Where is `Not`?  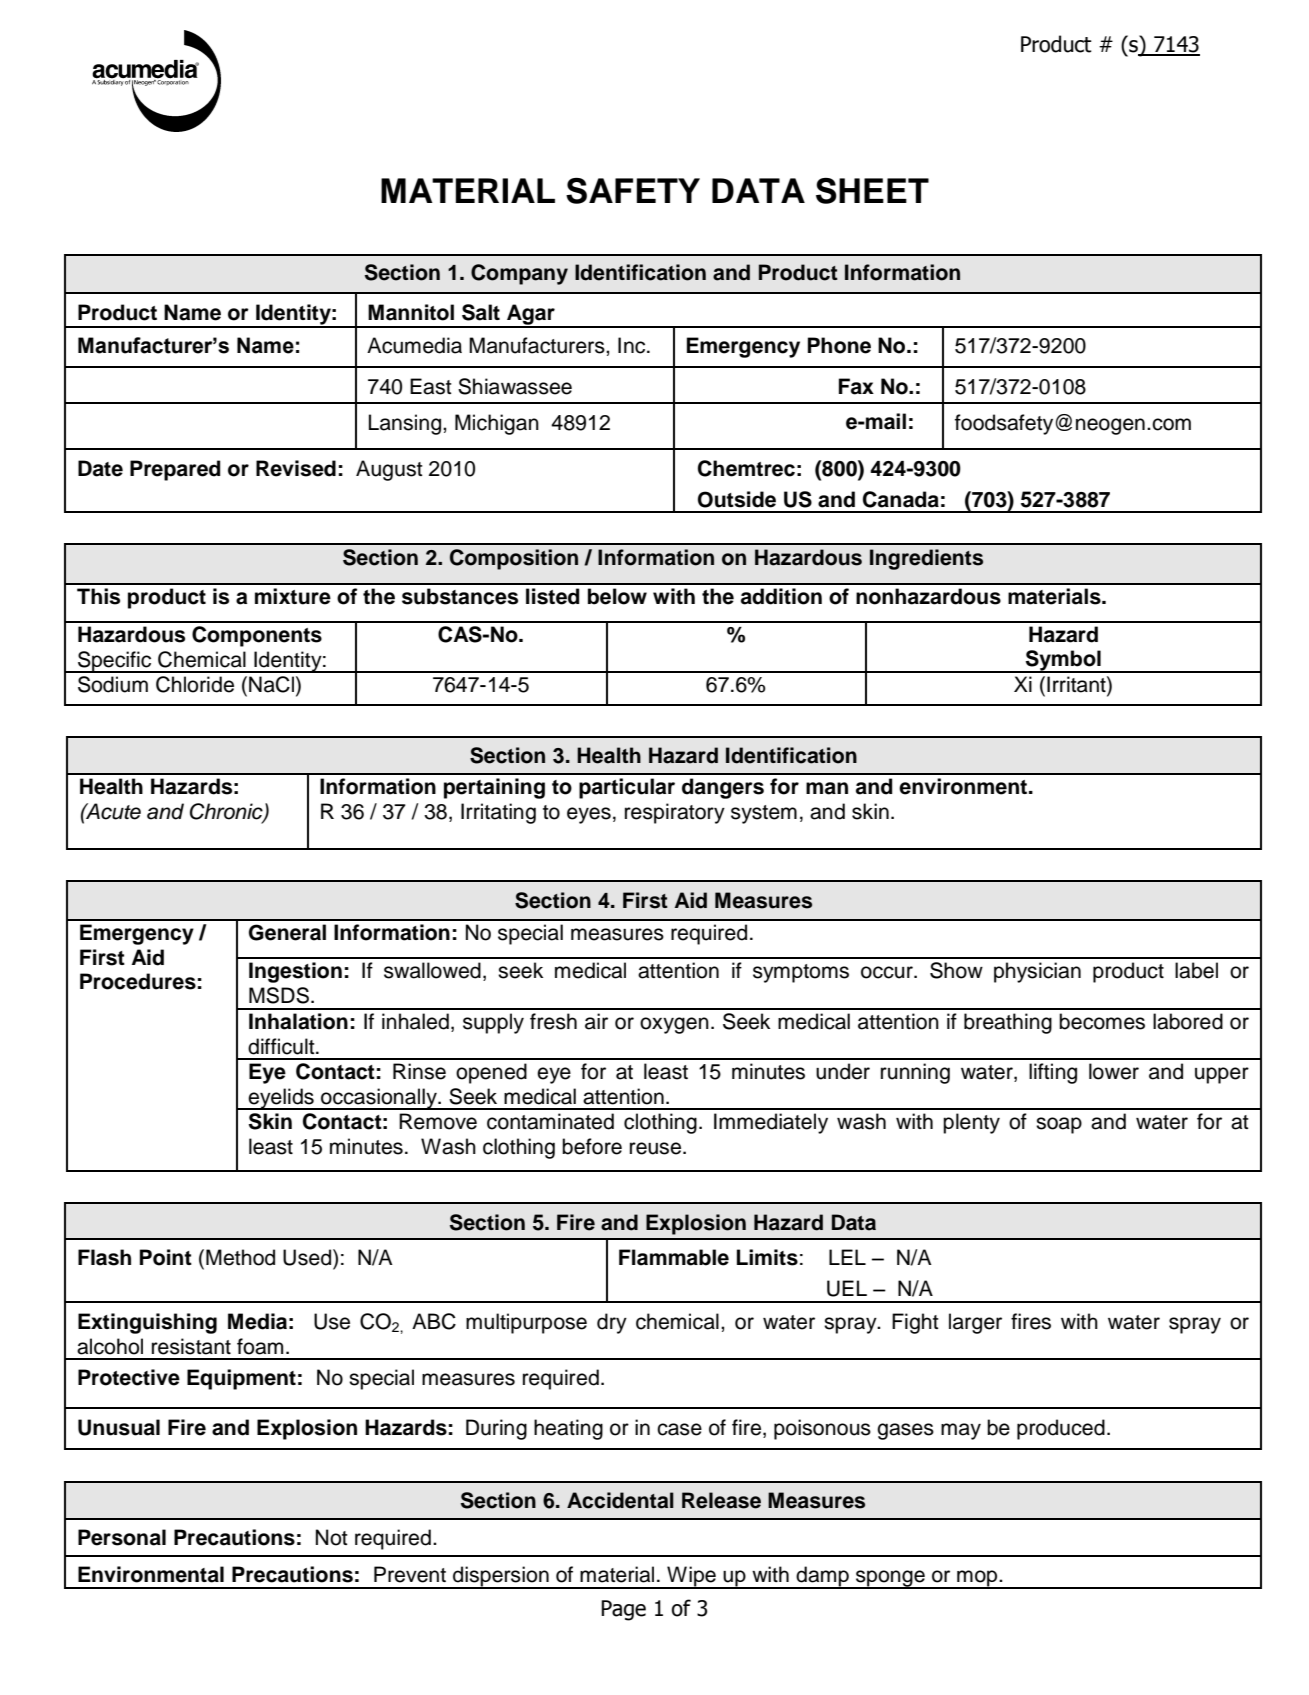
Not is located at coordinates (332, 1537).
